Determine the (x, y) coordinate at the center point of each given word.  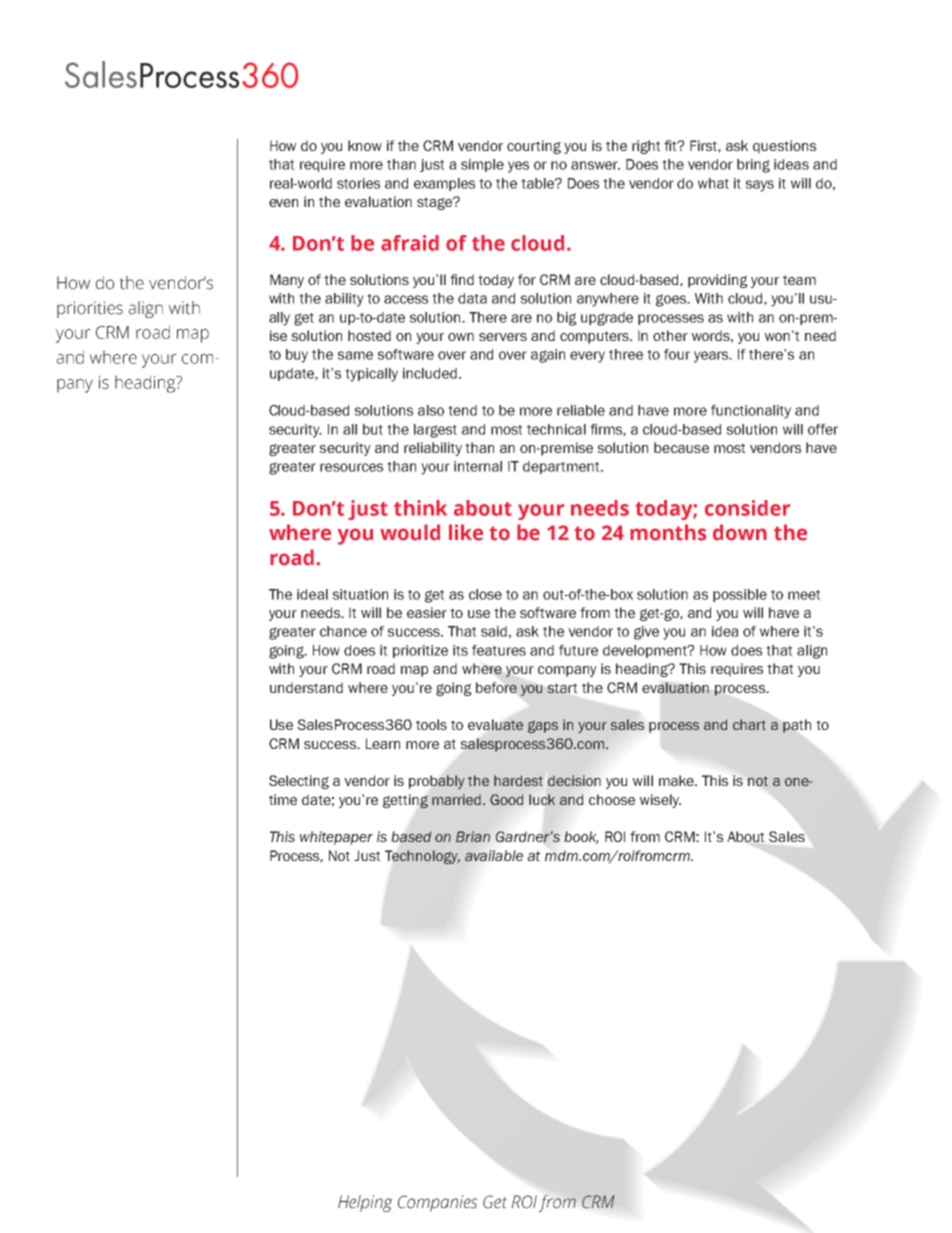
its (460, 650)
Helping (365, 1203)
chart (749, 724)
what (713, 183)
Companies (438, 1203)
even (283, 203)
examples (444, 184)
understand (306, 687)
